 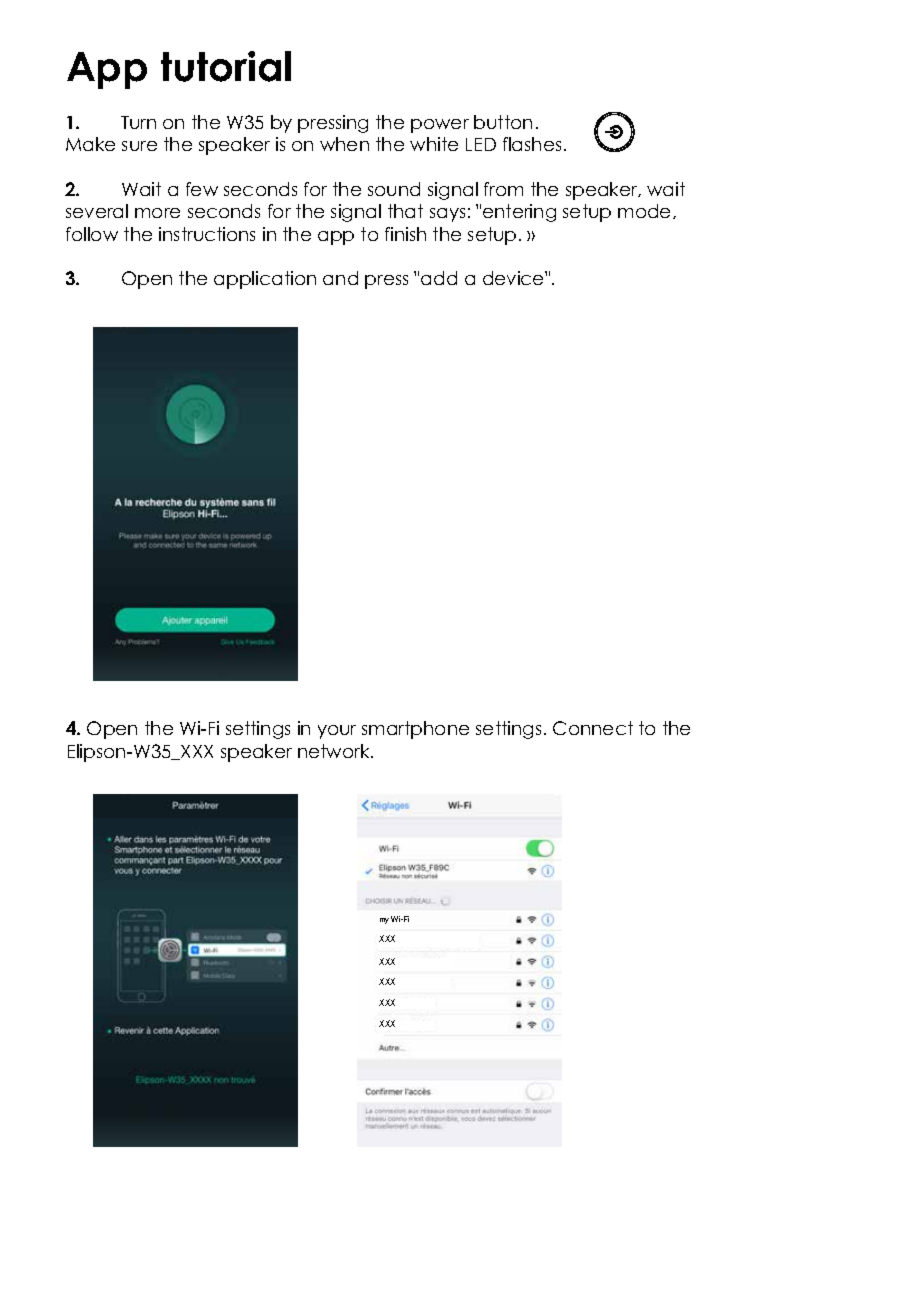 What do you see at coordinates (439, 278) in the image?
I see `add` at bounding box center [439, 278].
